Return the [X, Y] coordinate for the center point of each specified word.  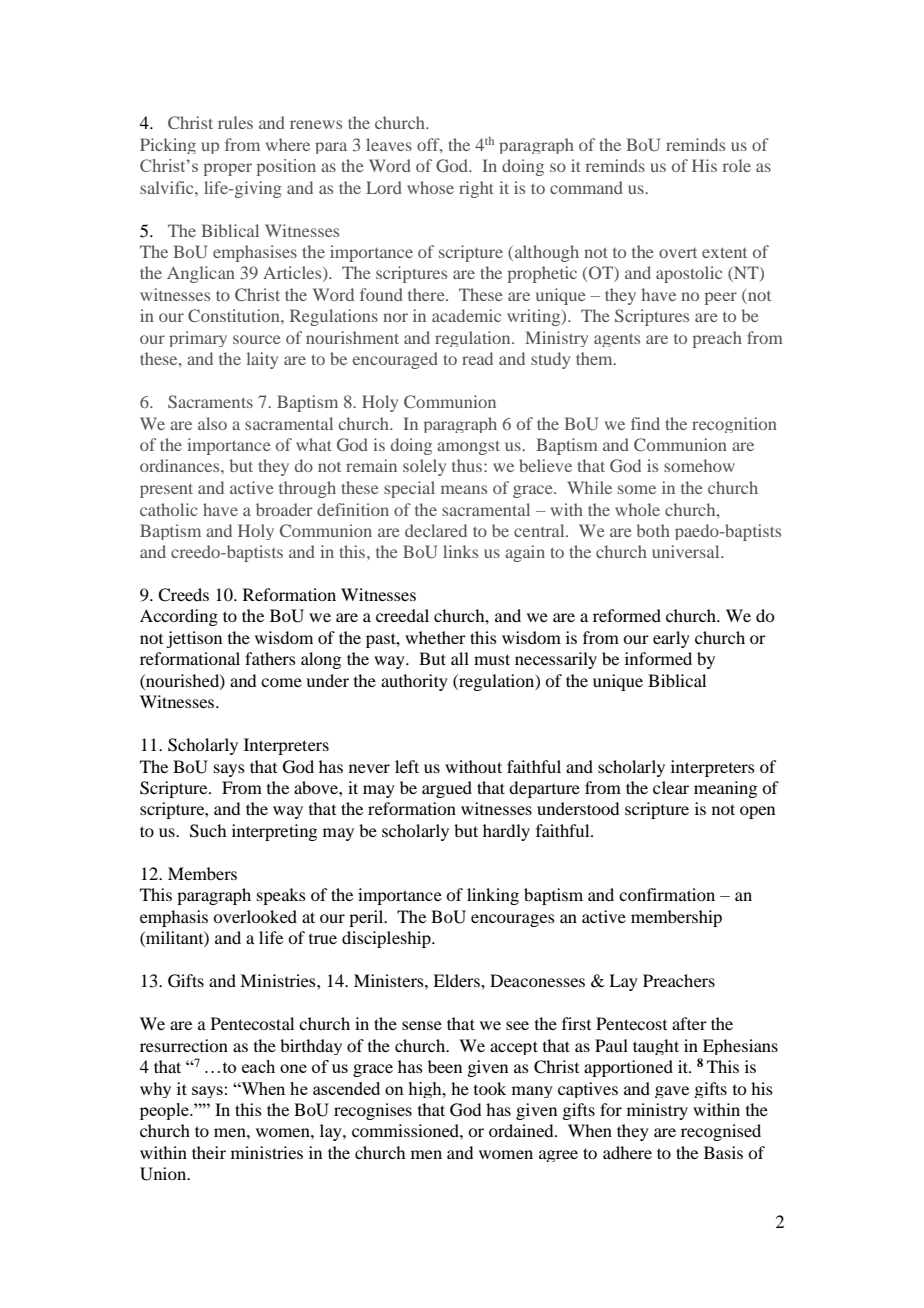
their [209, 1152]
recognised [721, 1132]
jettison [194, 639]
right [476, 189]
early [671, 639]
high [426, 1090]
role [737, 165]
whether [435, 637]
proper [228, 169]
